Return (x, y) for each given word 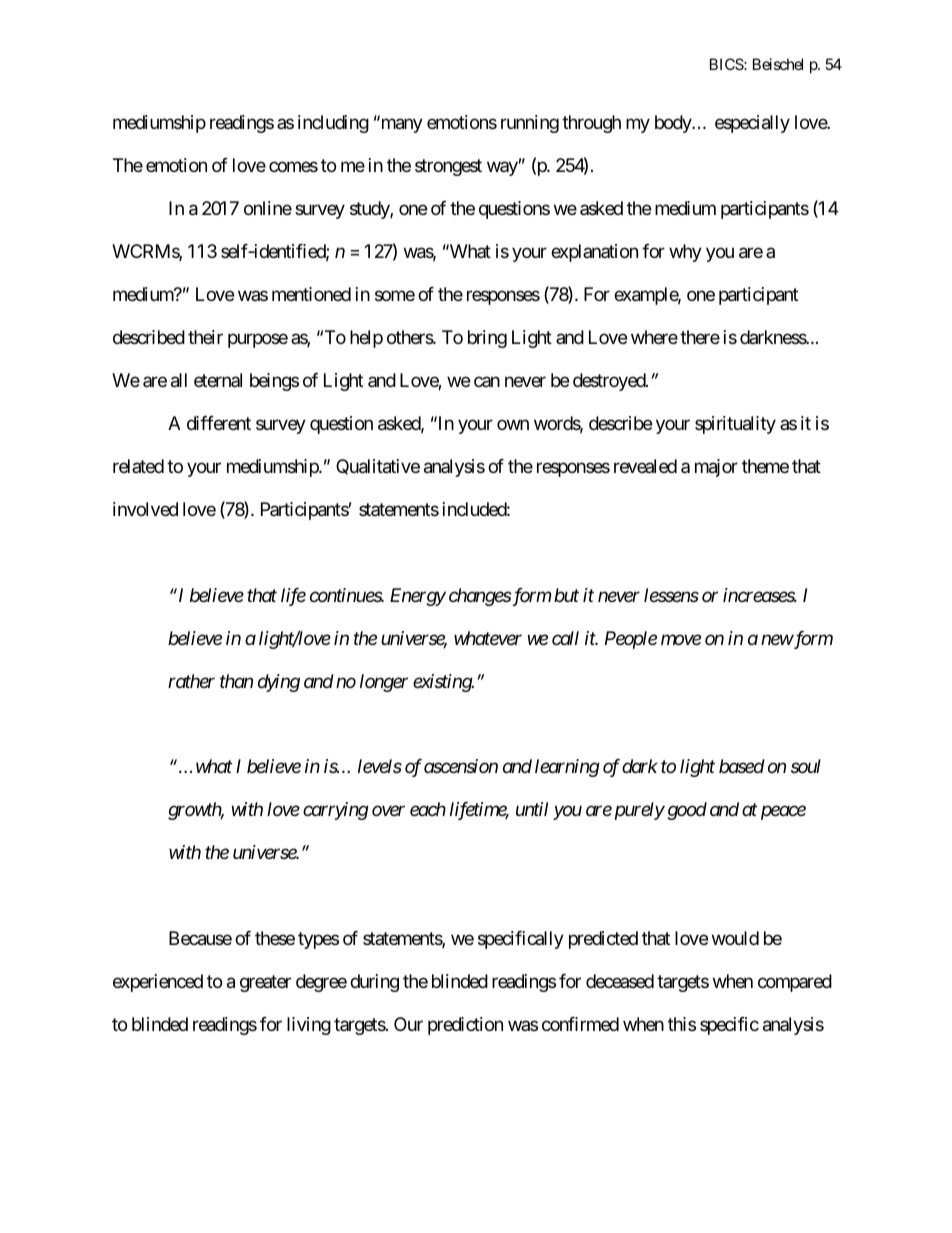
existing (443, 683)
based (742, 766)
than (236, 681)
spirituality (735, 425)
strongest (448, 167)
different (219, 423)
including (333, 124)
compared (795, 983)
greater (265, 984)
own (513, 424)
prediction (465, 1026)
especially (752, 124)
